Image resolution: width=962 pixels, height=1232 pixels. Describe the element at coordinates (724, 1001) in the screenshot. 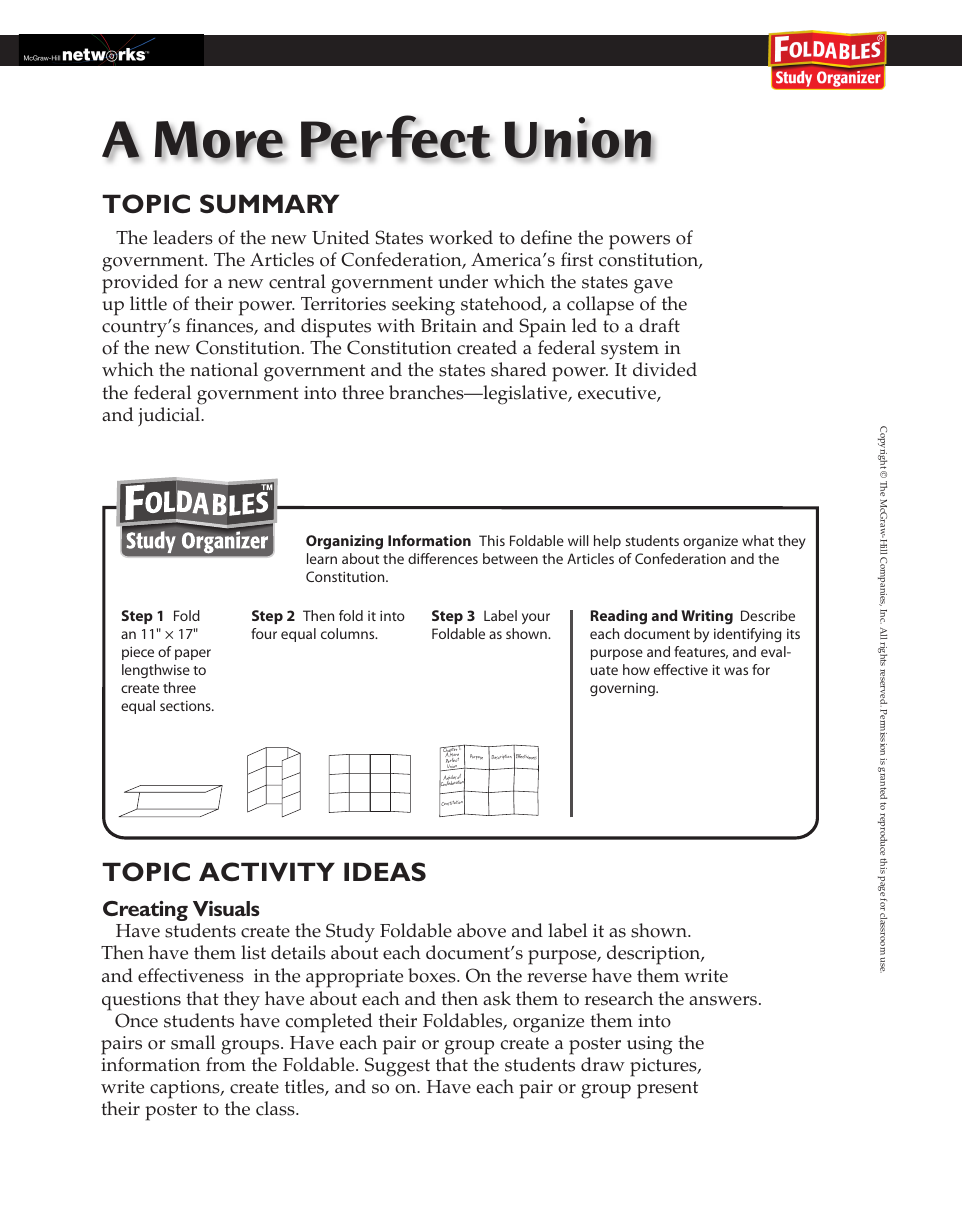

I see `answers` at that location.
